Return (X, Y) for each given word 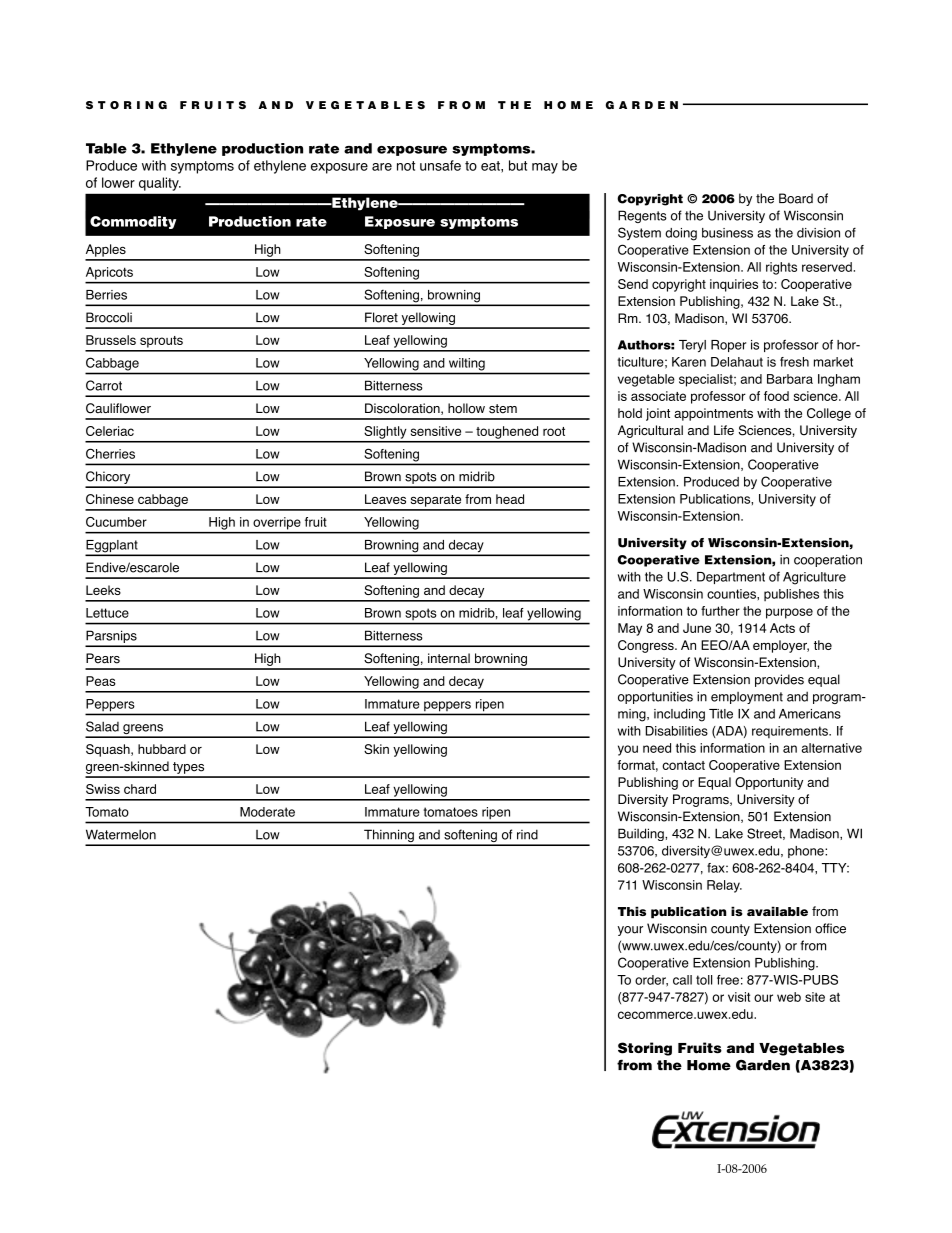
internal (449, 658)
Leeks (103, 590)
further (720, 611)
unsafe (440, 165)
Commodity (133, 222)
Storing (645, 1049)
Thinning (389, 837)
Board (796, 198)
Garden (763, 1065)
